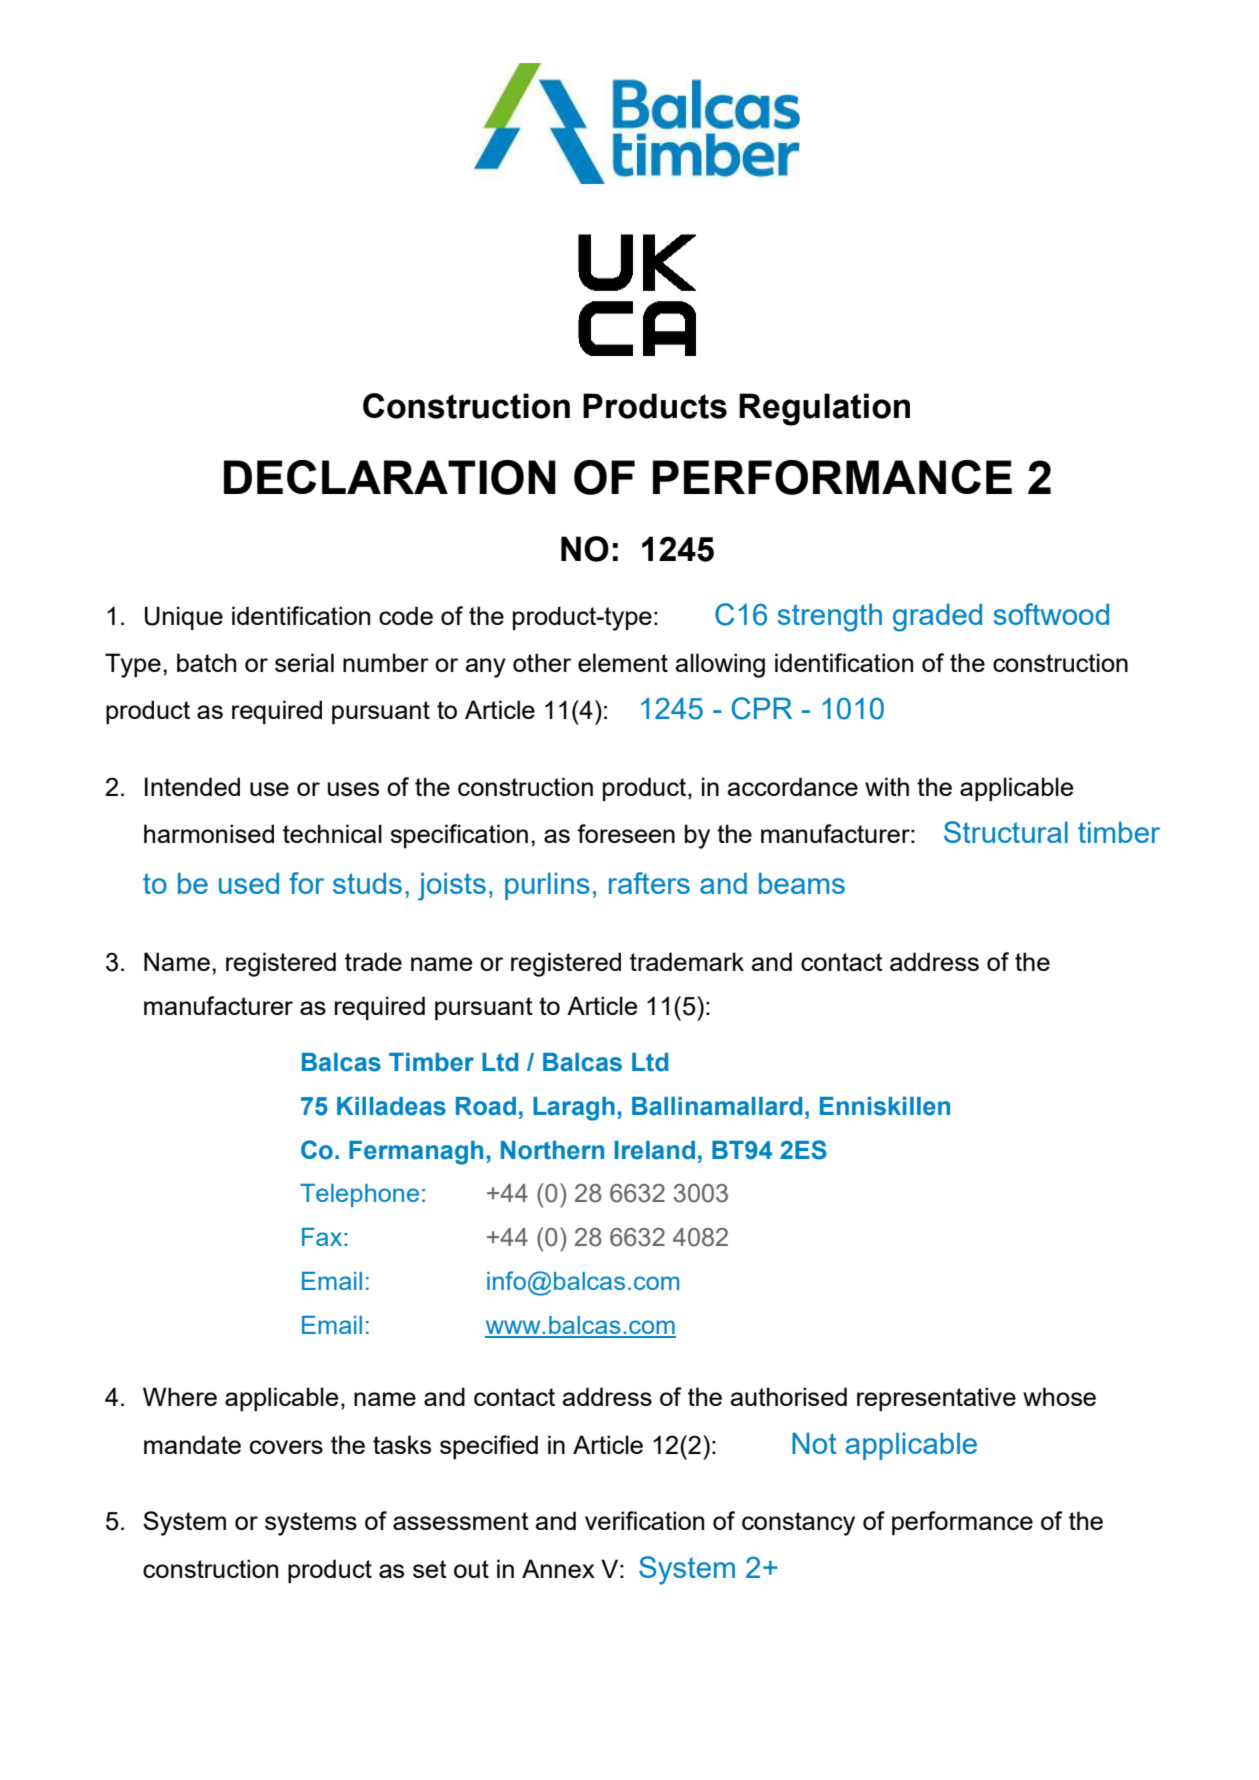 The height and width of the screenshot is (1780, 1259). Describe the element at coordinates (824, 409) in the screenshot. I see `Regulation` at that location.
